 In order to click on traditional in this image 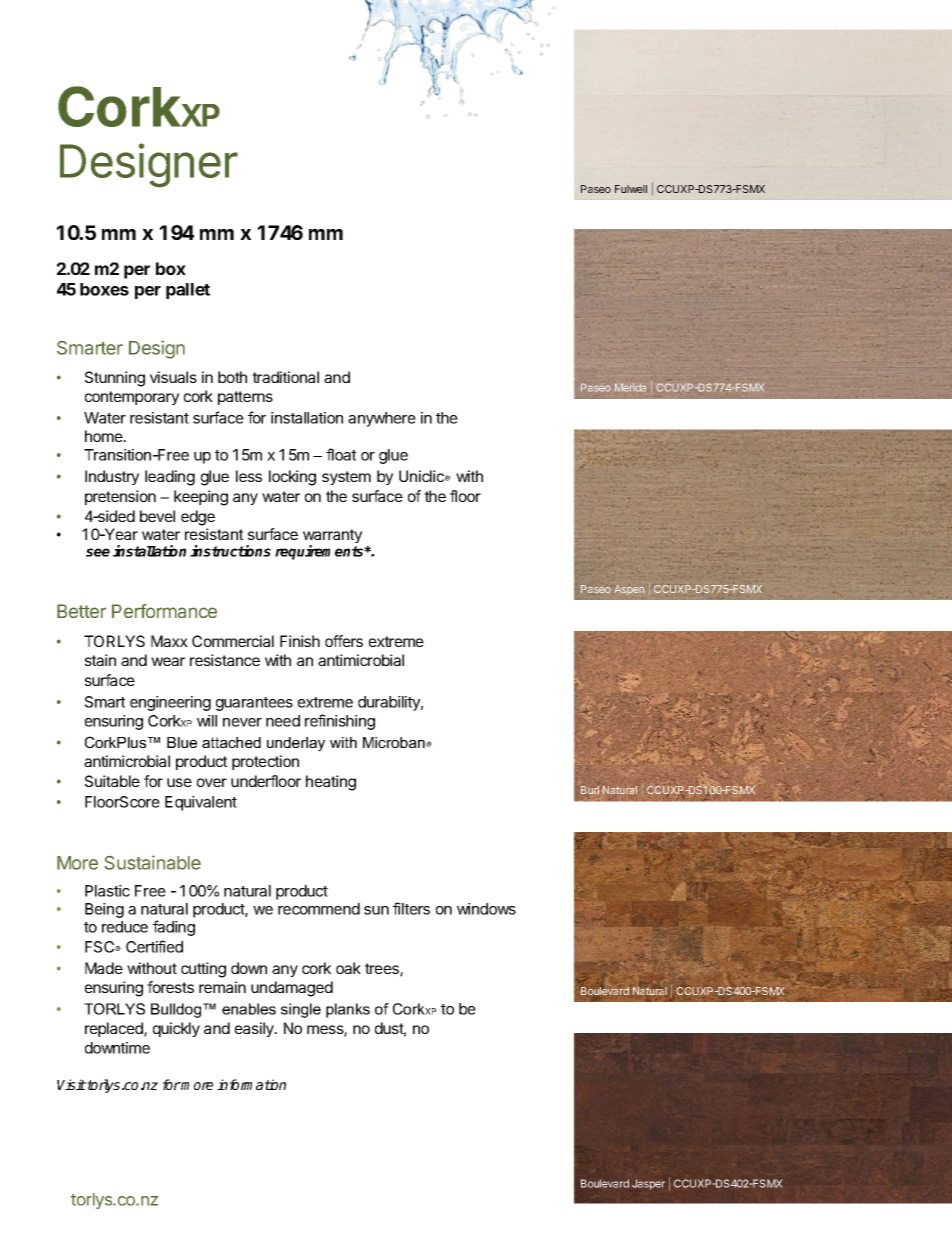, I will do `click(285, 377)`.
